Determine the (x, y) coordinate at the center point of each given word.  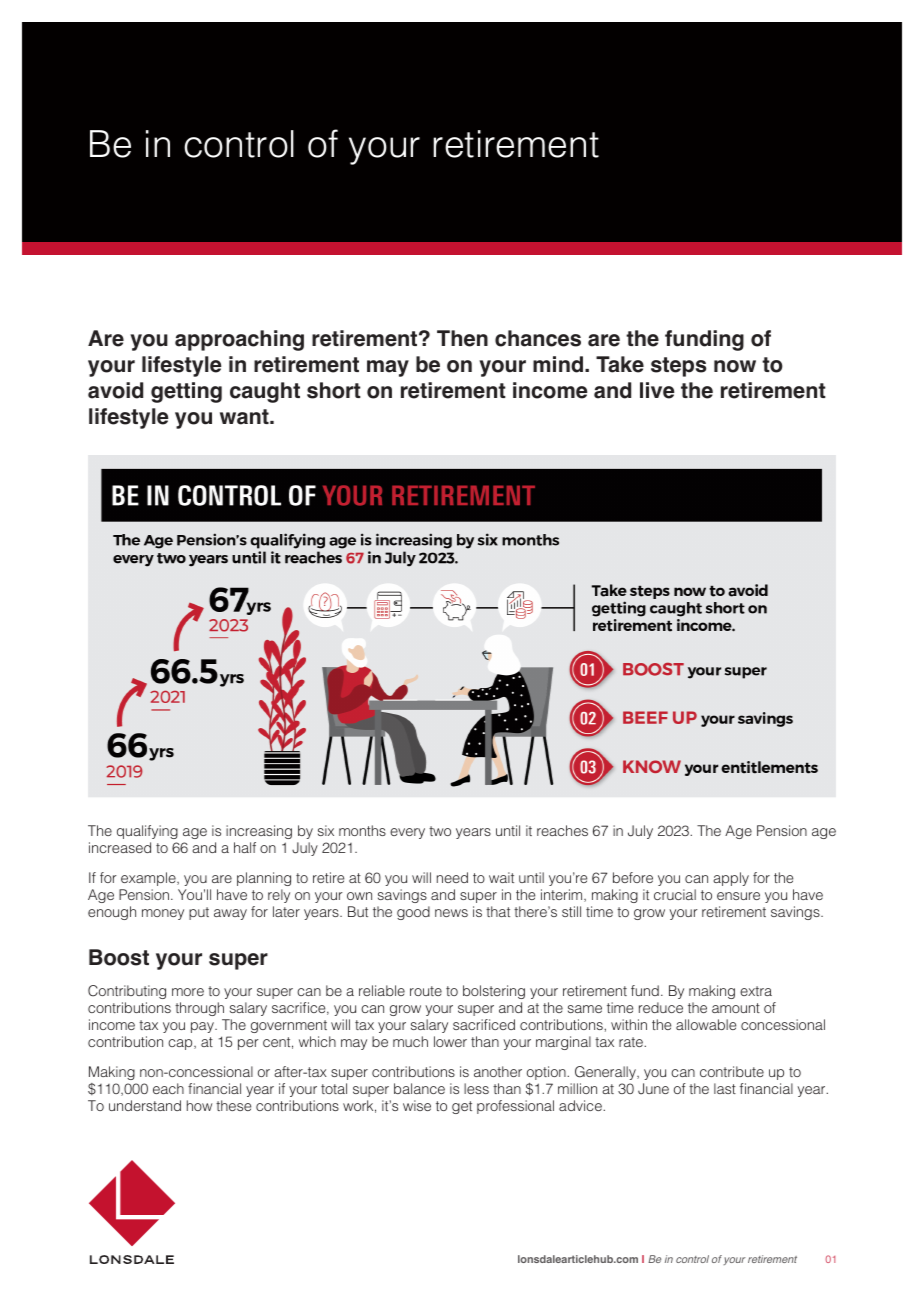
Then (462, 338)
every (407, 833)
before (633, 877)
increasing (259, 832)
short (334, 390)
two (440, 831)
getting (186, 392)
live (657, 390)
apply (731, 879)
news (451, 913)
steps (678, 367)
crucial (675, 894)
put (199, 913)
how (199, 1105)
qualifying (147, 832)
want (245, 417)
